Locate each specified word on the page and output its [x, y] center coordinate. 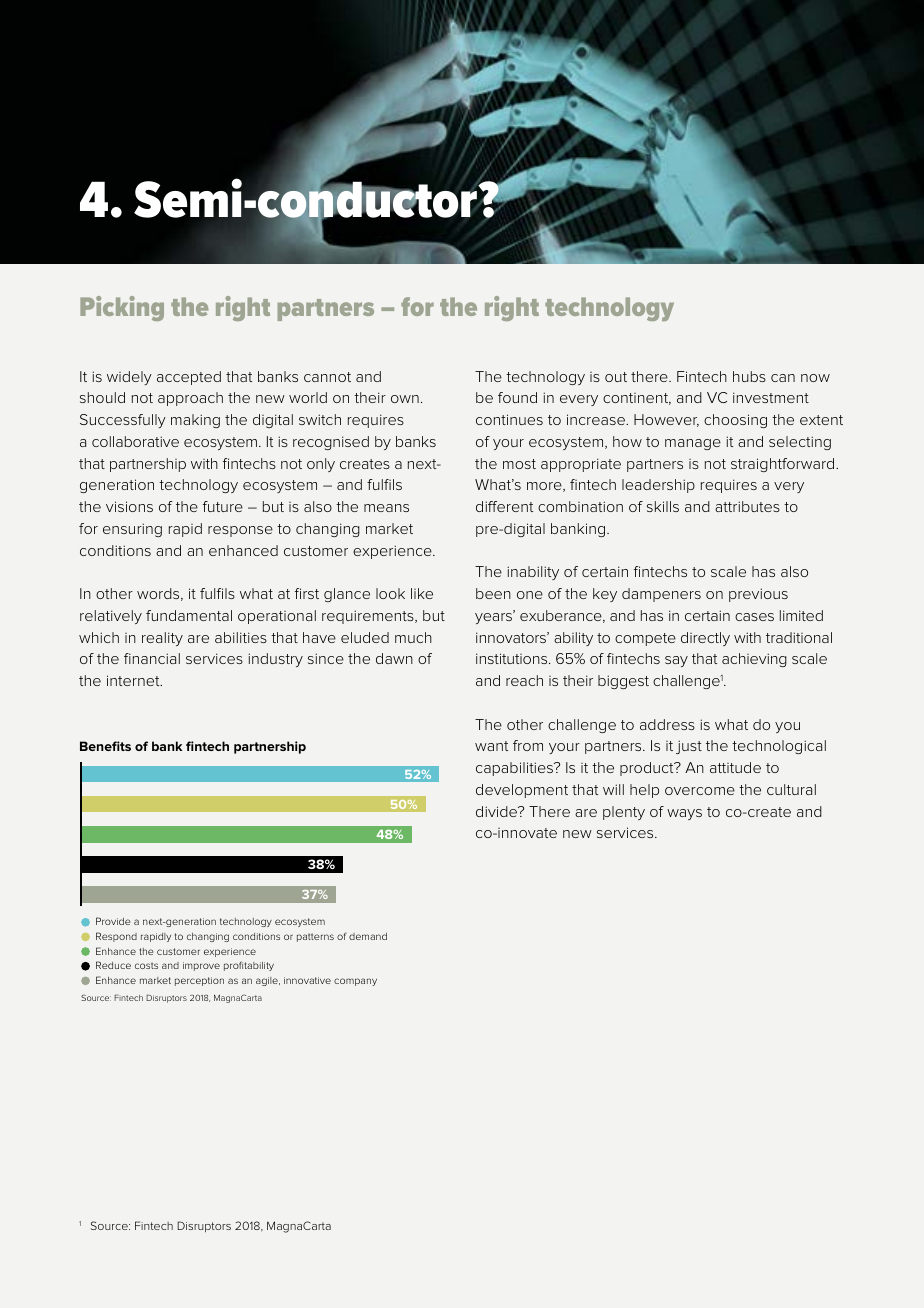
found [517, 397]
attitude [735, 767]
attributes [747, 506]
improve [201, 966]
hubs [749, 376]
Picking [122, 308]
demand [368, 936]
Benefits [105, 746]
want [491, 746]
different [504, 506]
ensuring [132, 530]
